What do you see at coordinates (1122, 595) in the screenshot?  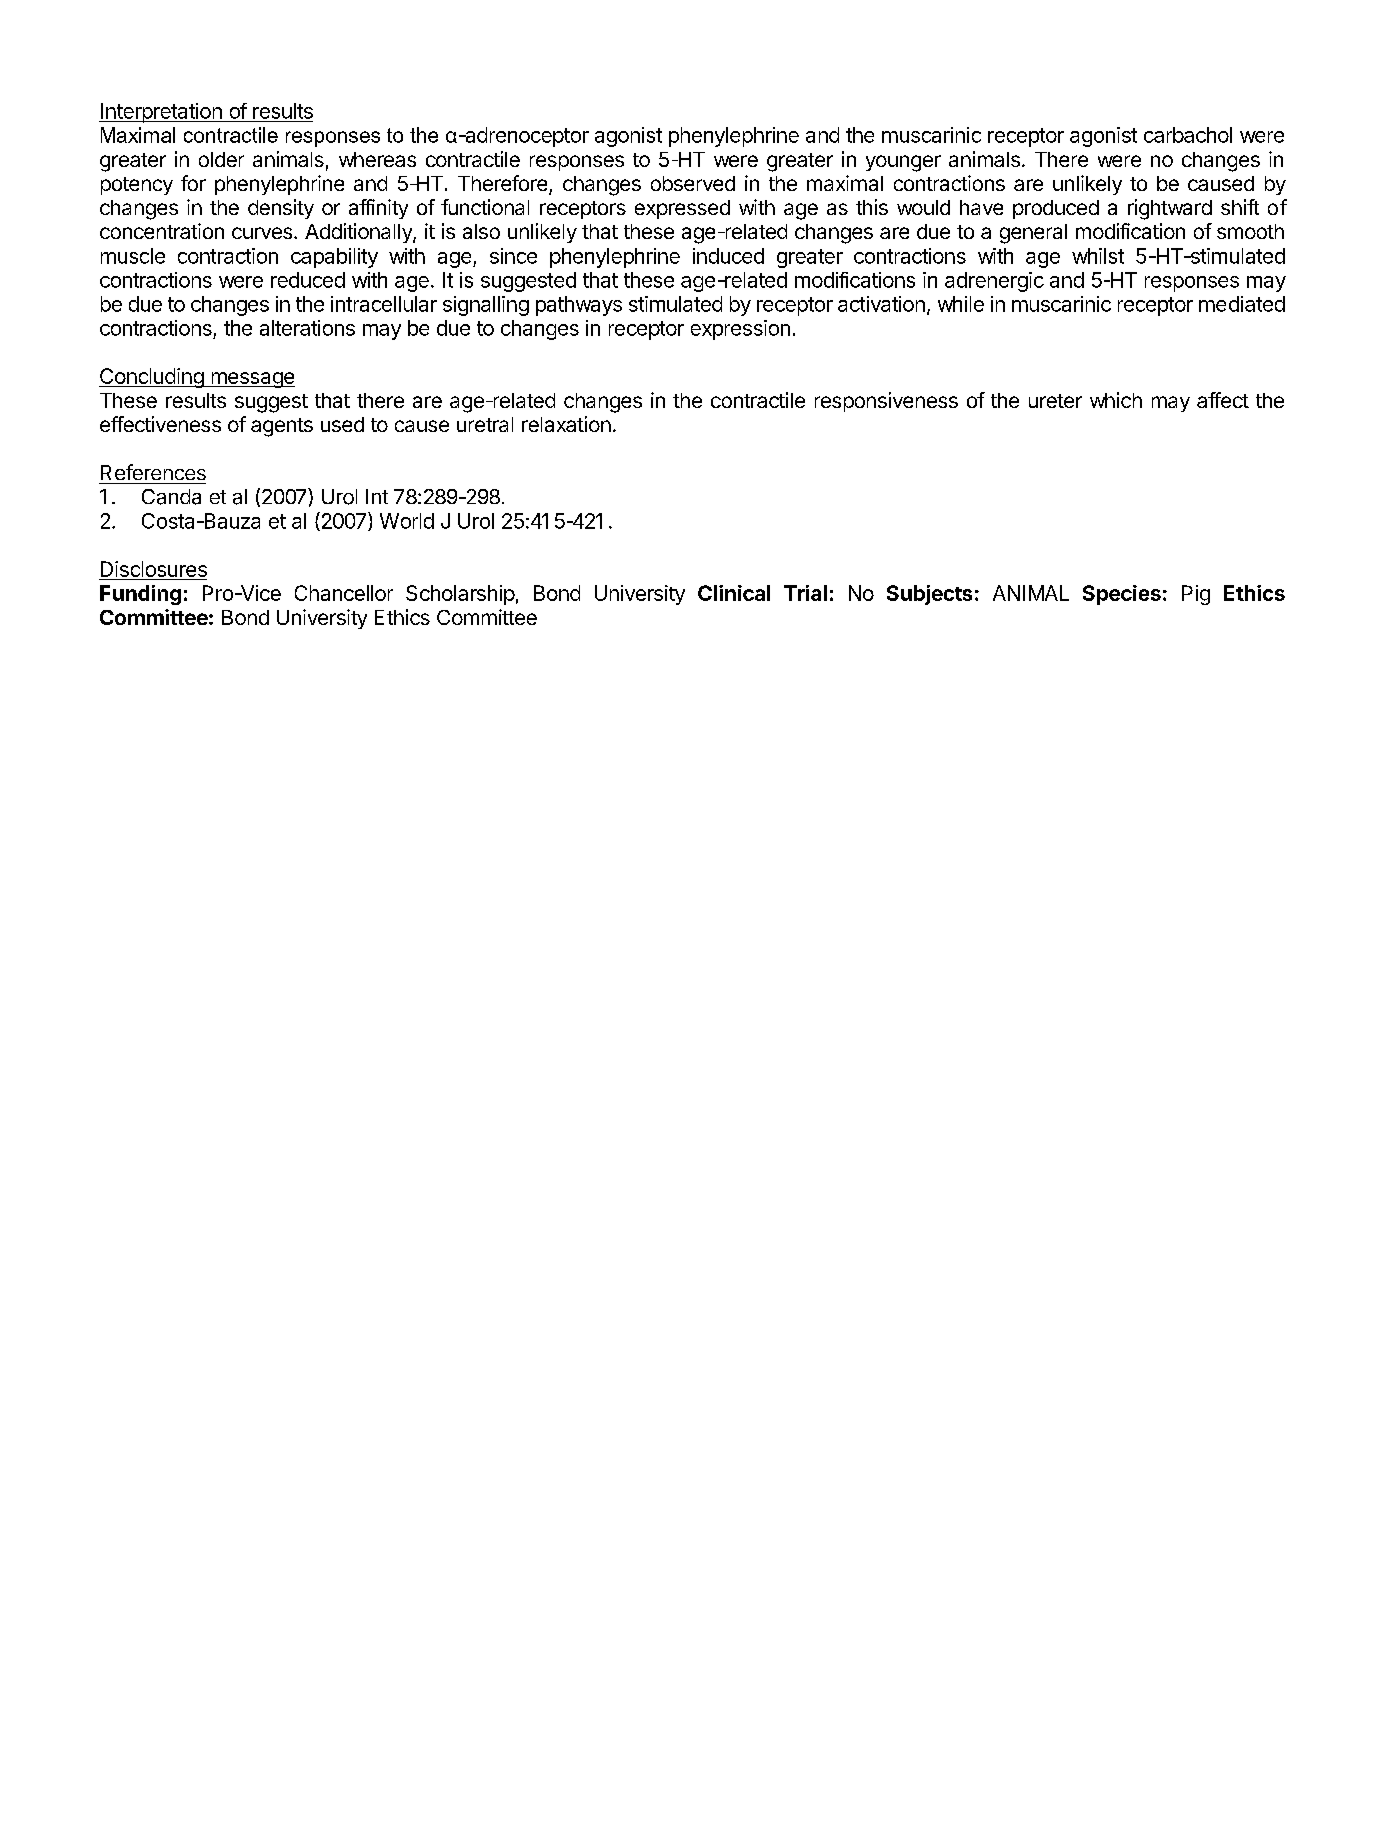 I see `Species` at bounding box center [1122, 595].
